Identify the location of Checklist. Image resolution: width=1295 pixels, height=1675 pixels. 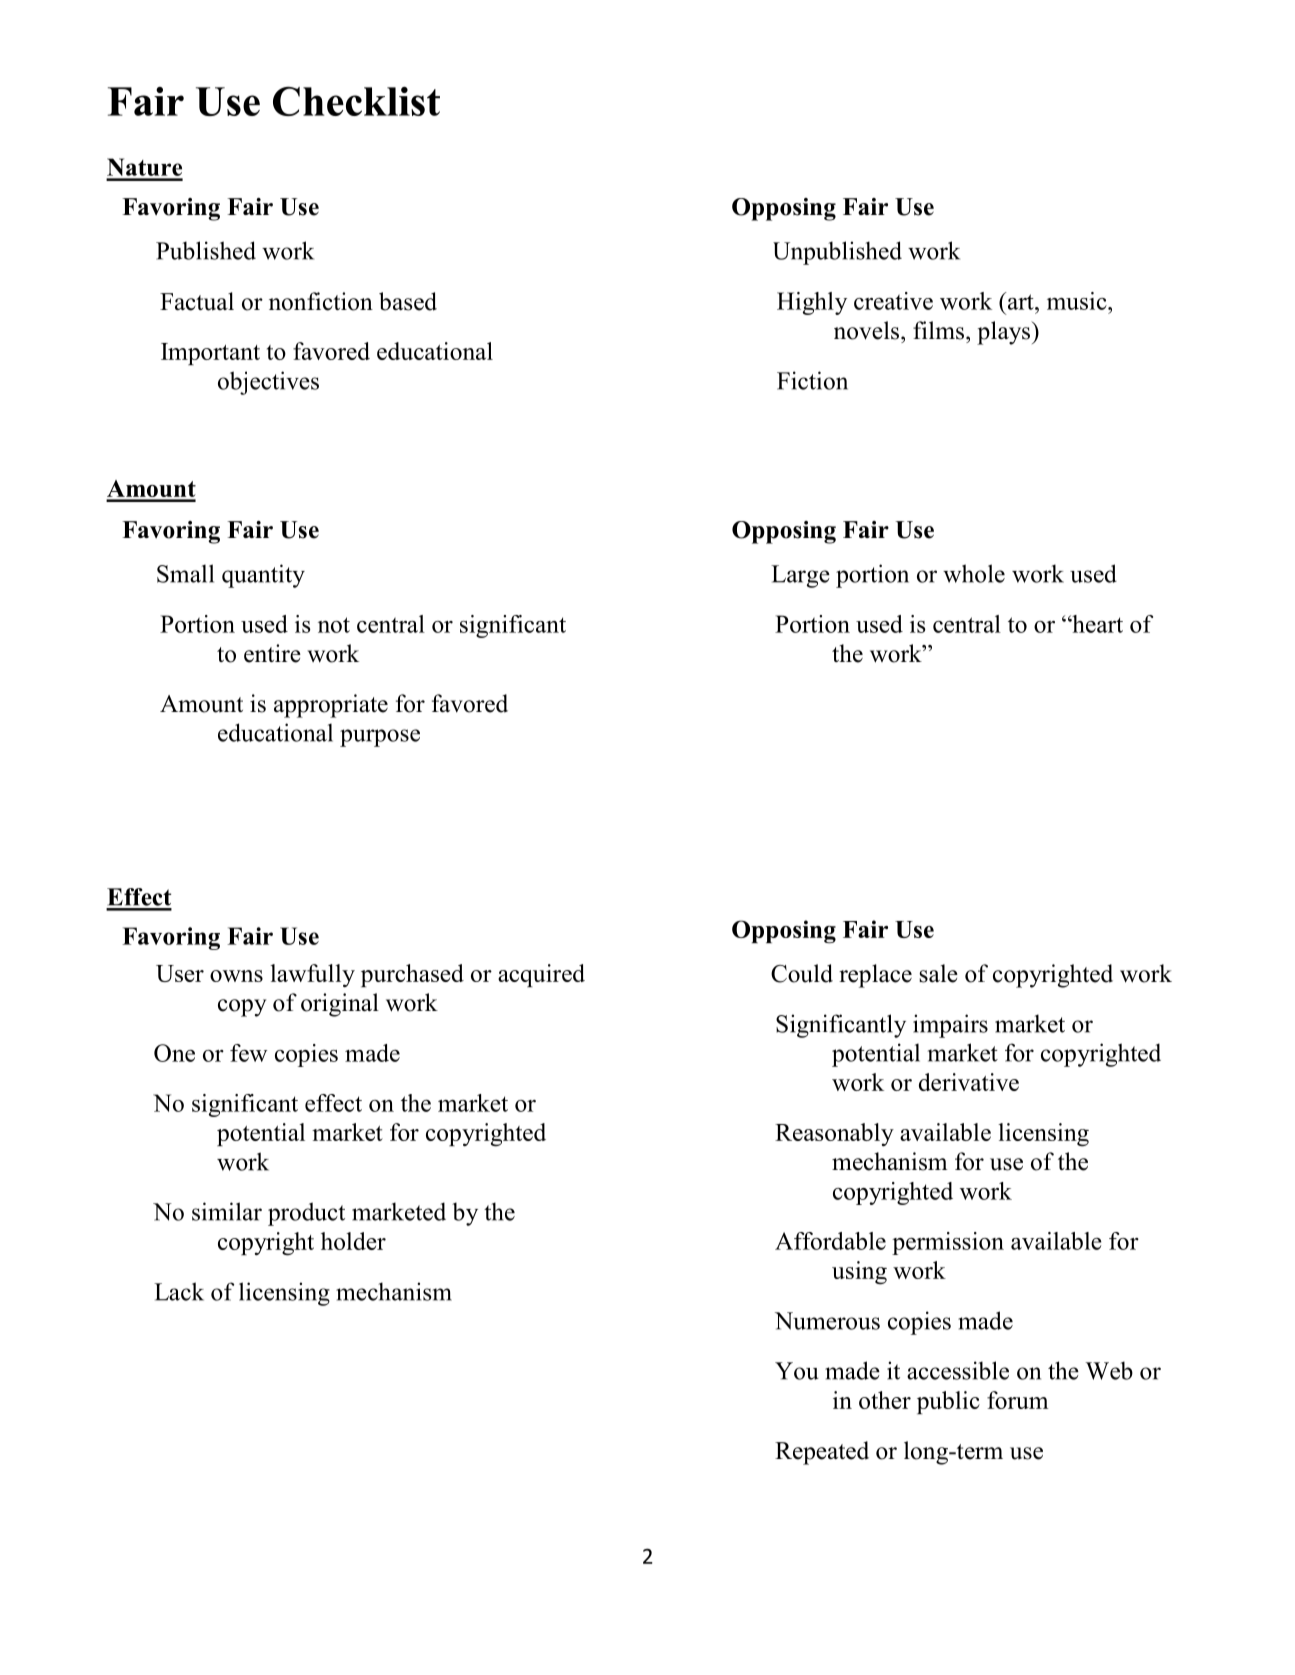
(356, 101).
